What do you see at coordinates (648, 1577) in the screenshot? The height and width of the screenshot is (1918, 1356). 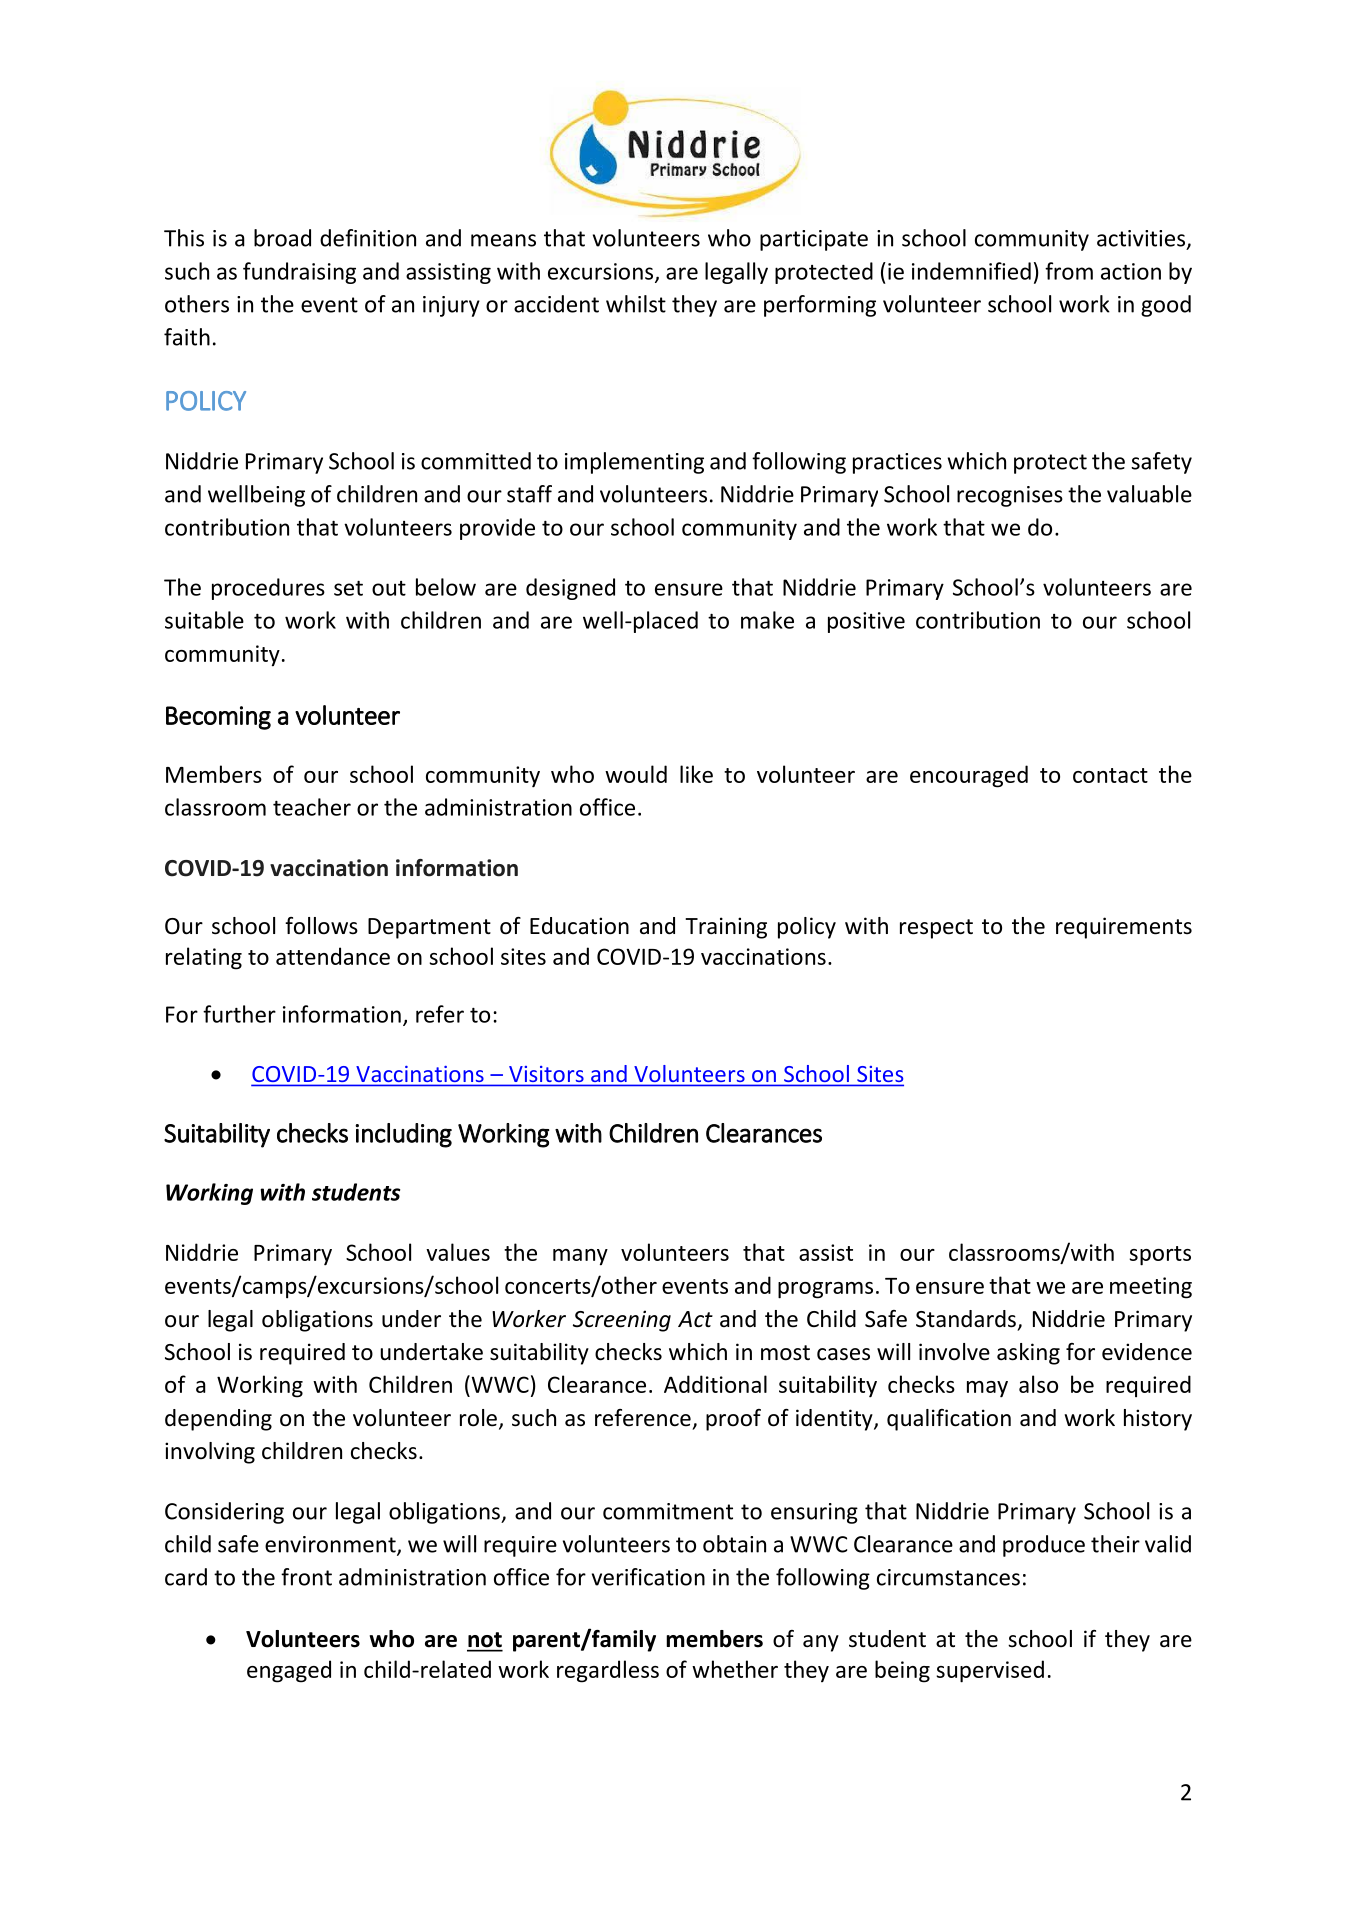 I see `verification` at bounding box center [648, 1577].
